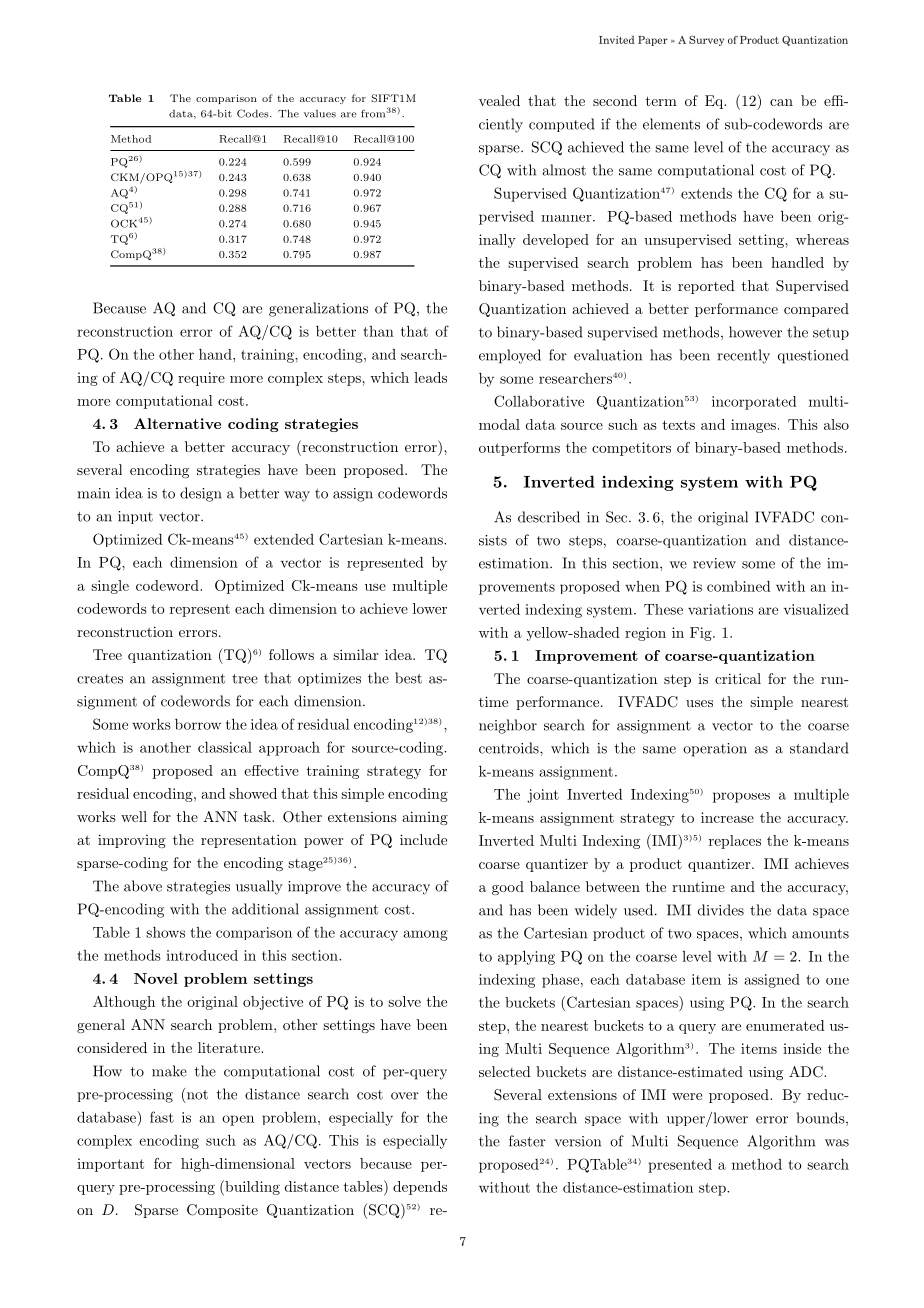  Describe the element at coordinates (420, 1188) in the page. I see `depends` at that location.
